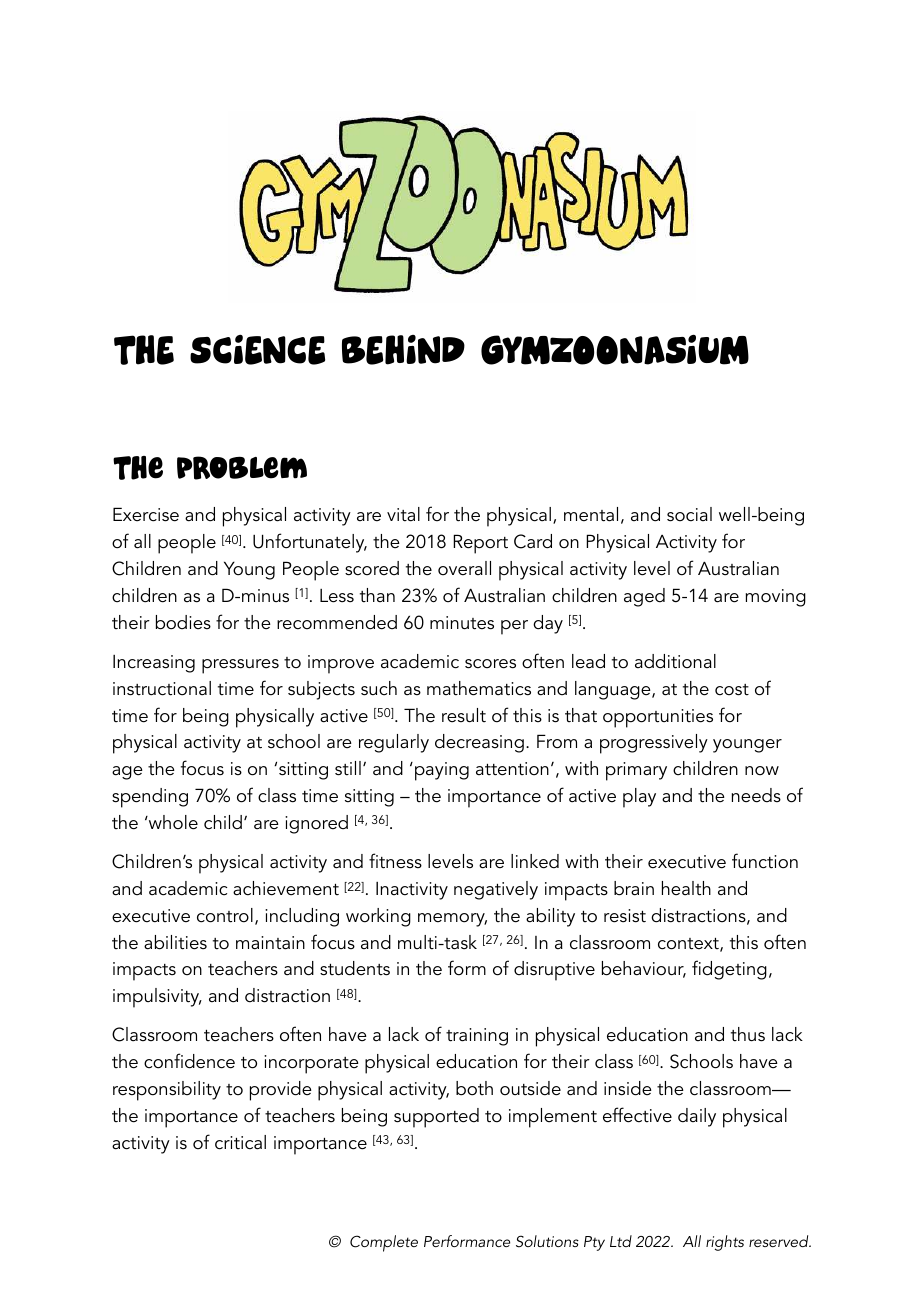 This page has width=924, height=1308. I want to click on training, so click(477, 1037).
